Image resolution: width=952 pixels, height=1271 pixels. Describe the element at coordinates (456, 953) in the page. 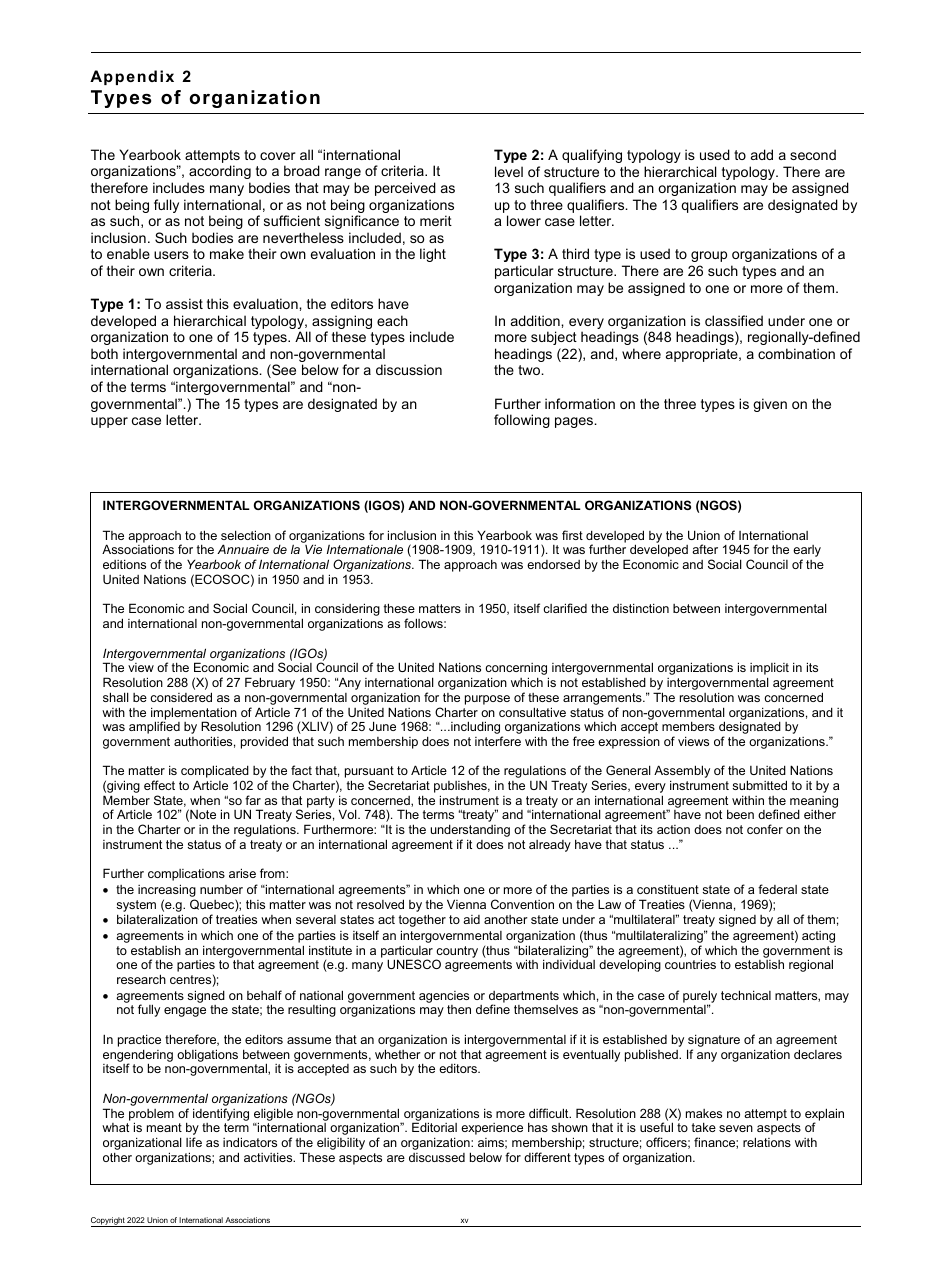

I see `country` at that location.
